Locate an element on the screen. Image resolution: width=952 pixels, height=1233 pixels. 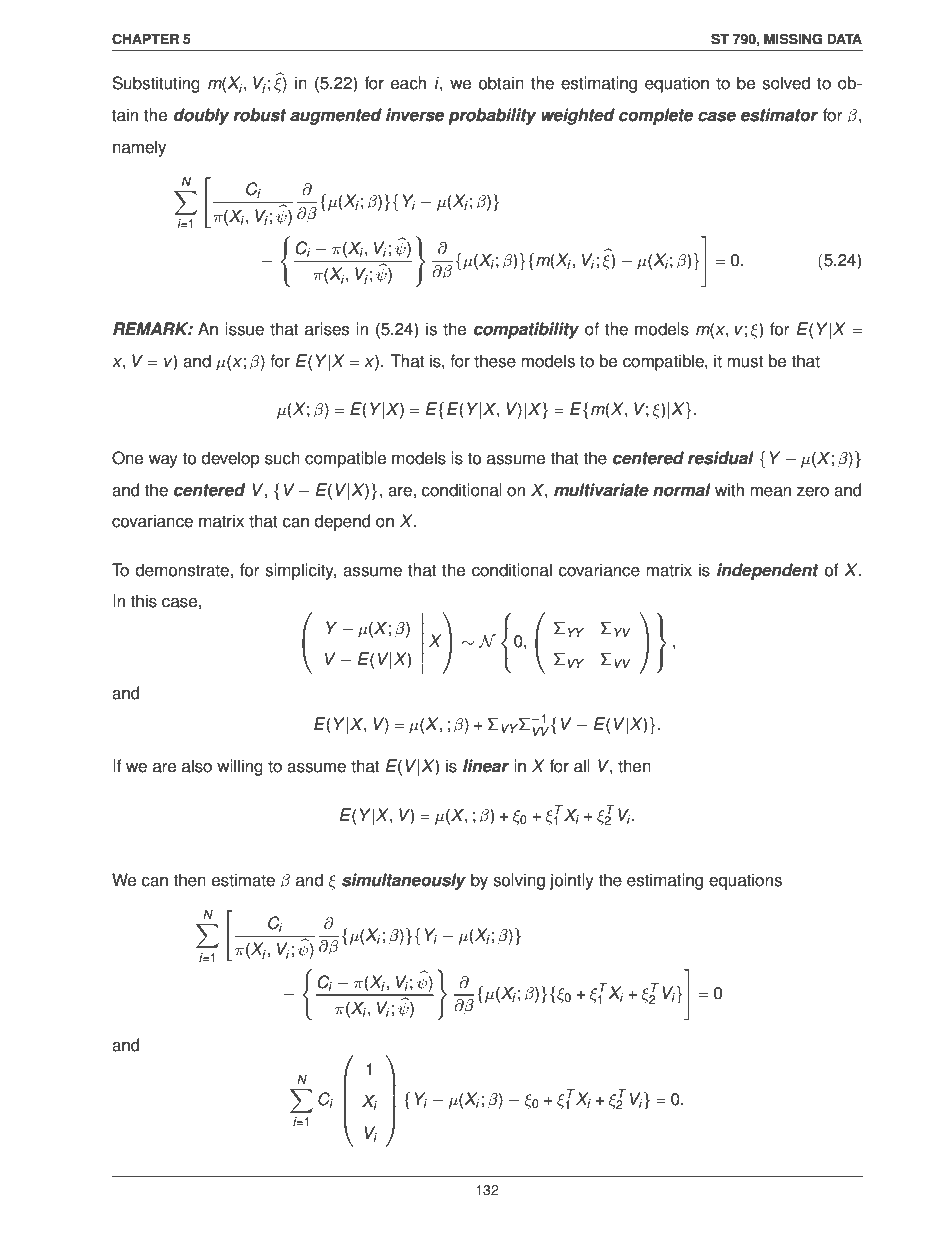
estimate is located at coordinates (243, 880).
